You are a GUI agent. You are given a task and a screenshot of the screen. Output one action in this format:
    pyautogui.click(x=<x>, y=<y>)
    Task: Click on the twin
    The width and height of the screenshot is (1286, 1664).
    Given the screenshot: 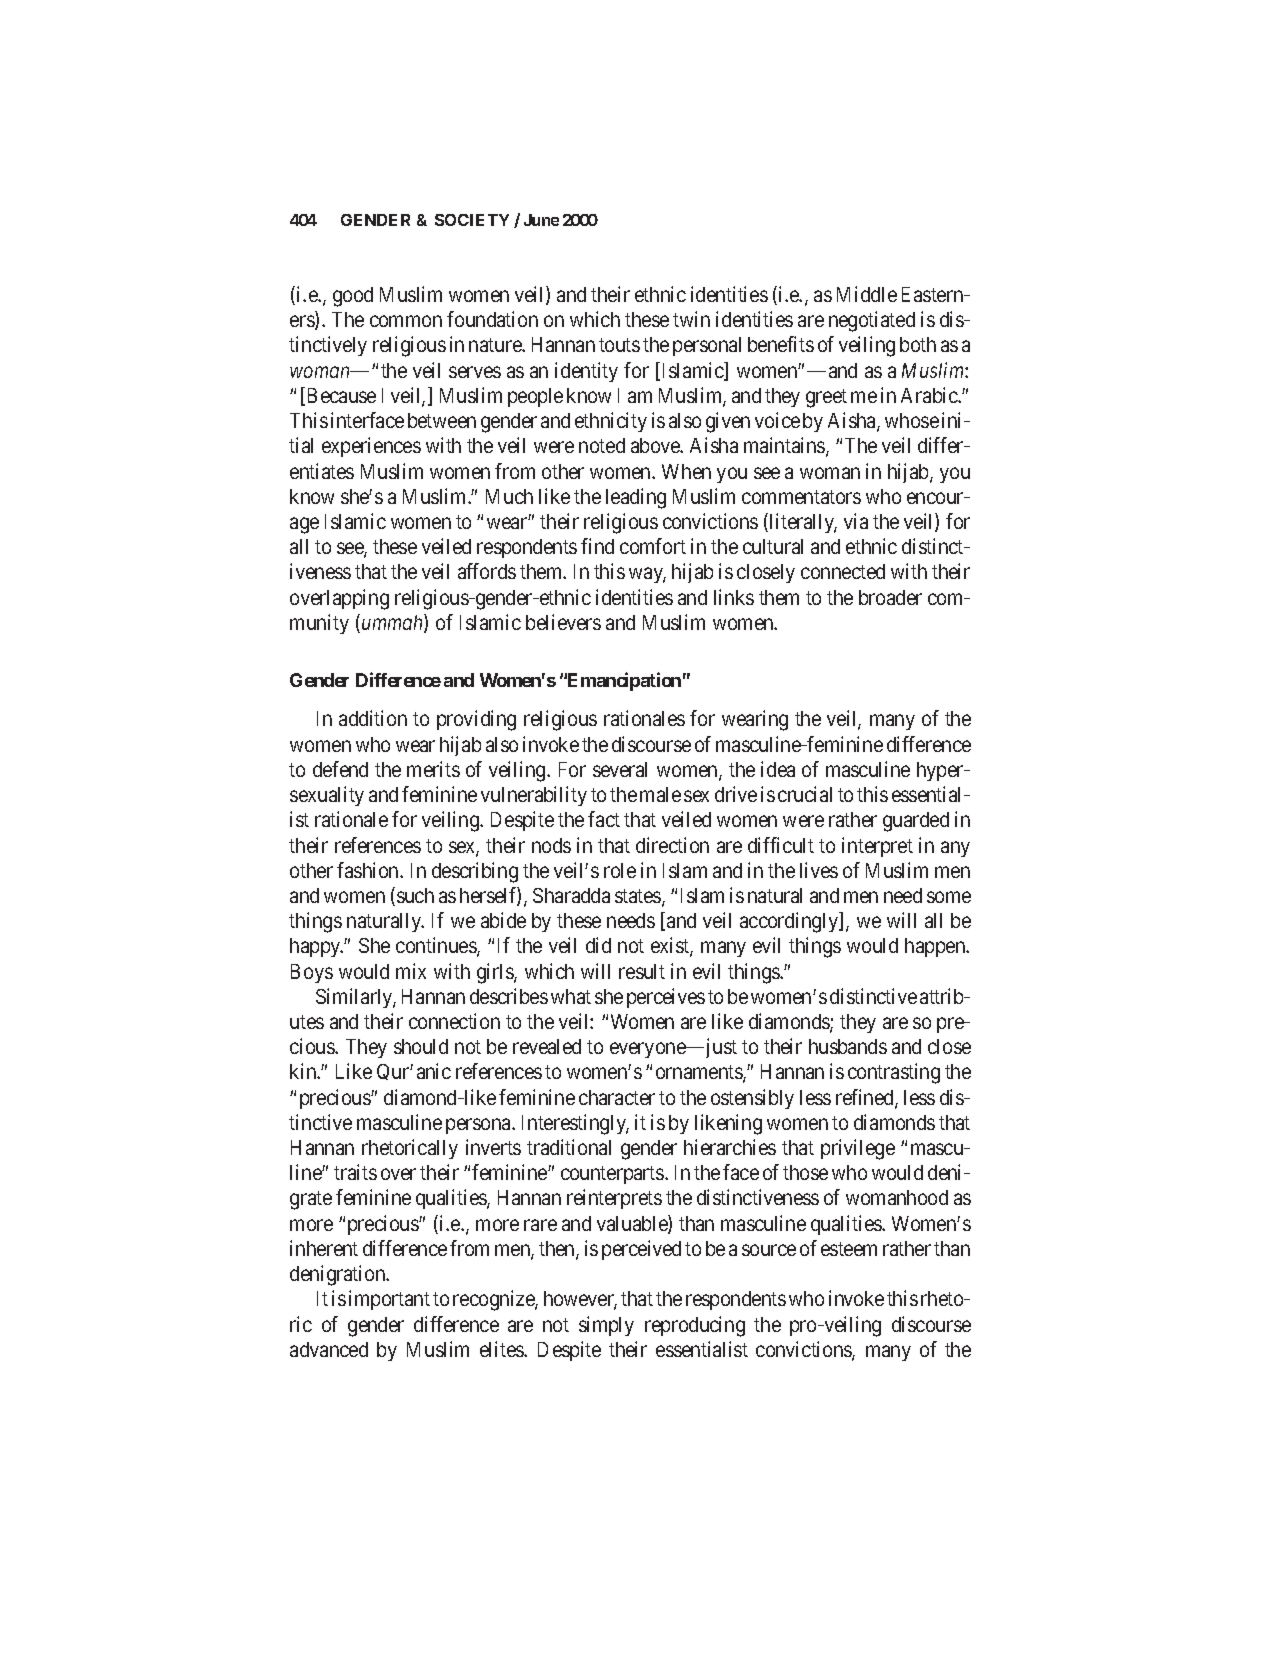 What is the action you would take?
    pyautogui.click(x=691, y=319)
